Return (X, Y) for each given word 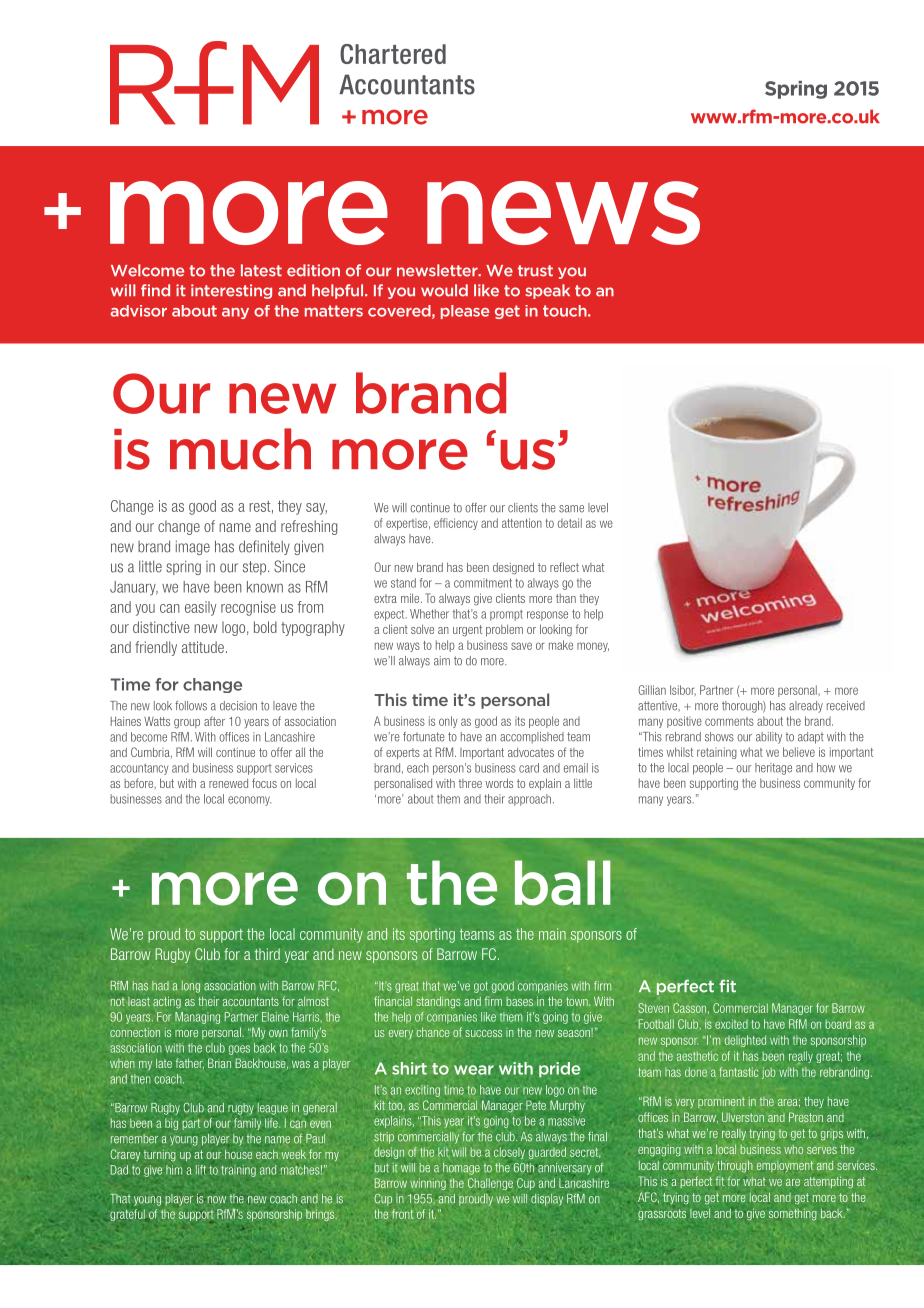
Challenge (490, 1184)
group (187, 724)
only (448, 722)
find (155, 290)
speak (548, 291)
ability (769, 738)
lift (201, 1170)
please (465, 312)
